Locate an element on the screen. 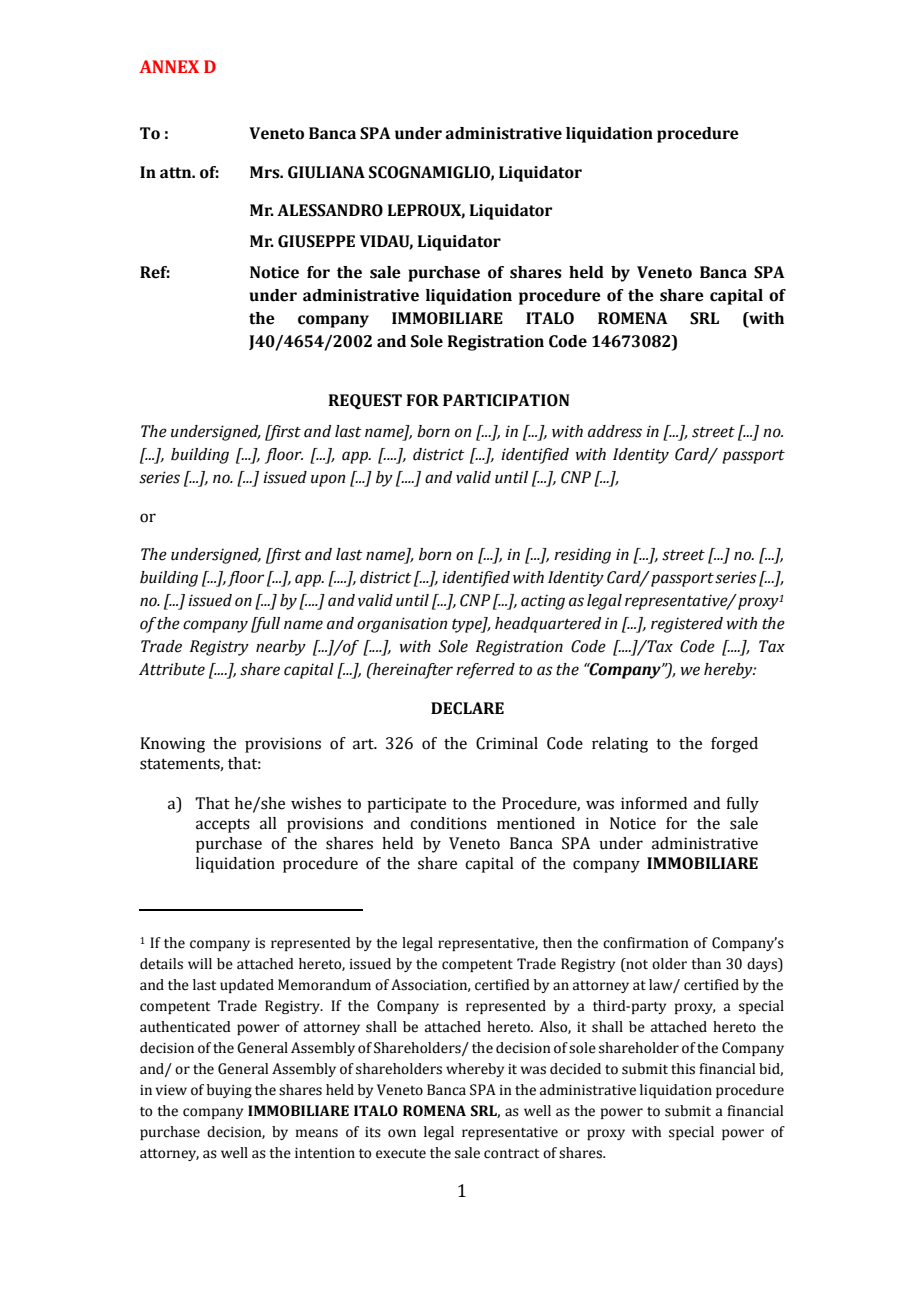  ANNEX is located at coordinates (169, 66).
